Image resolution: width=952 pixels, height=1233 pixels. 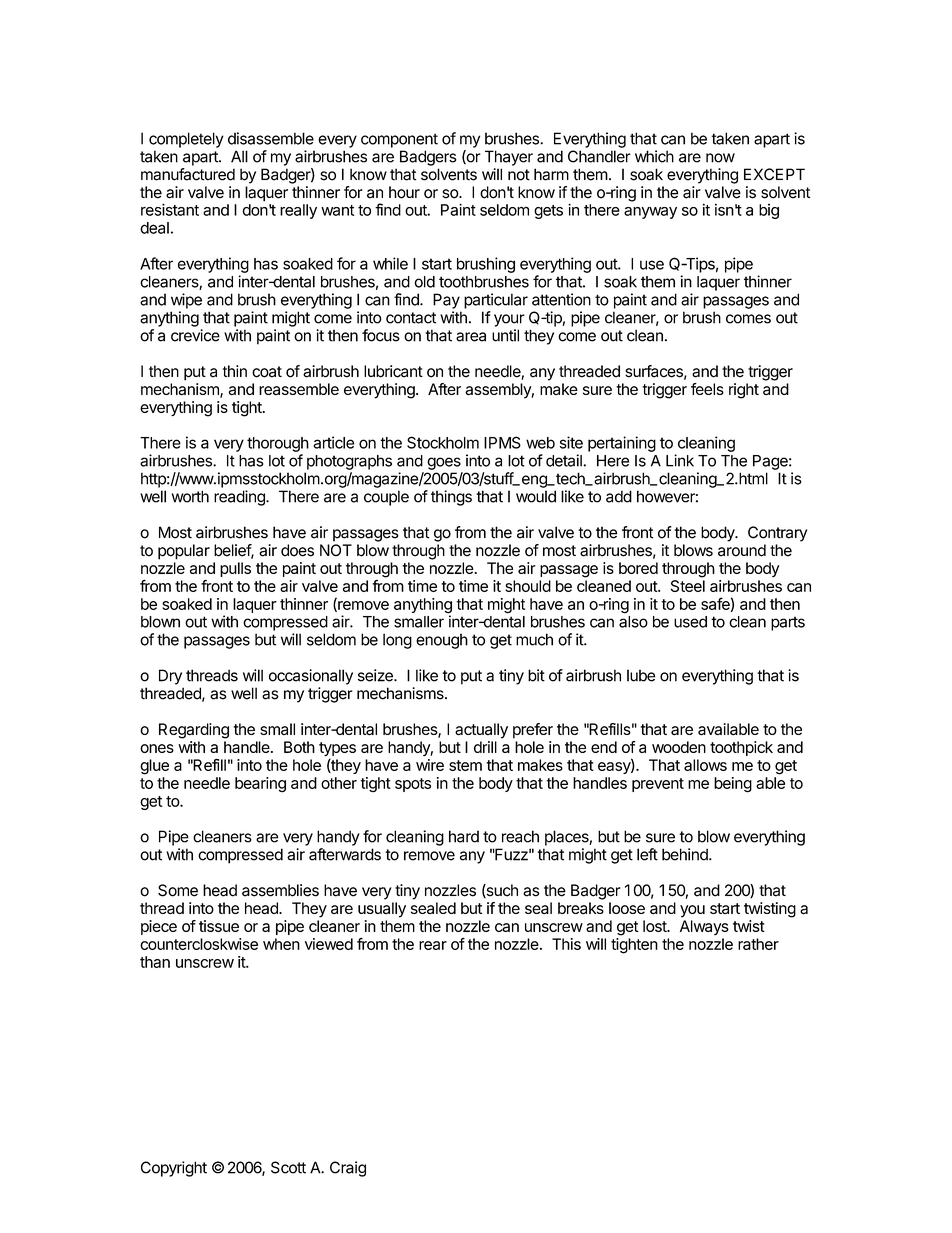 I want to click on which, so click(x=654, y=156).
